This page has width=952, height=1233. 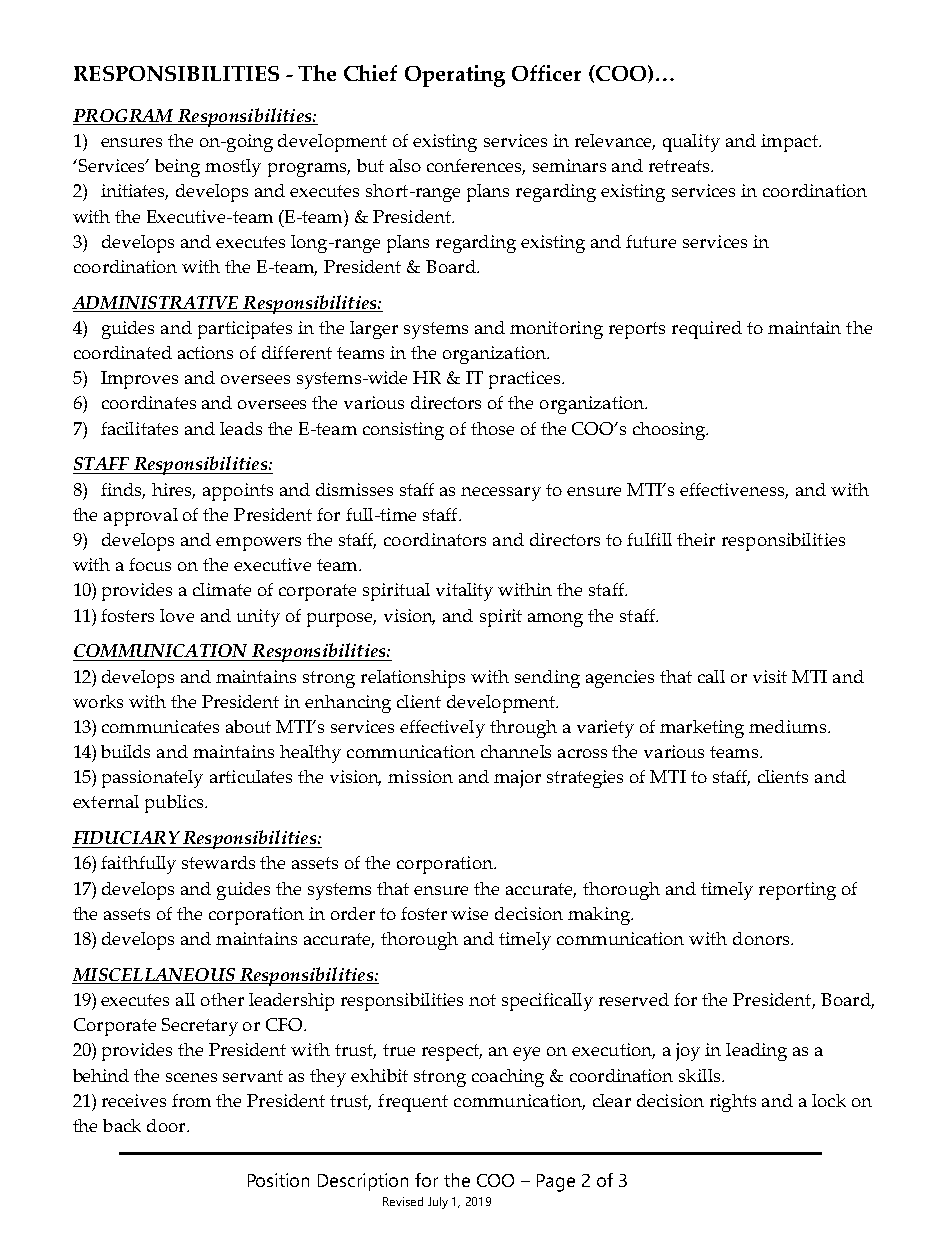 I want to click on required, so click(x=707, y=330).
